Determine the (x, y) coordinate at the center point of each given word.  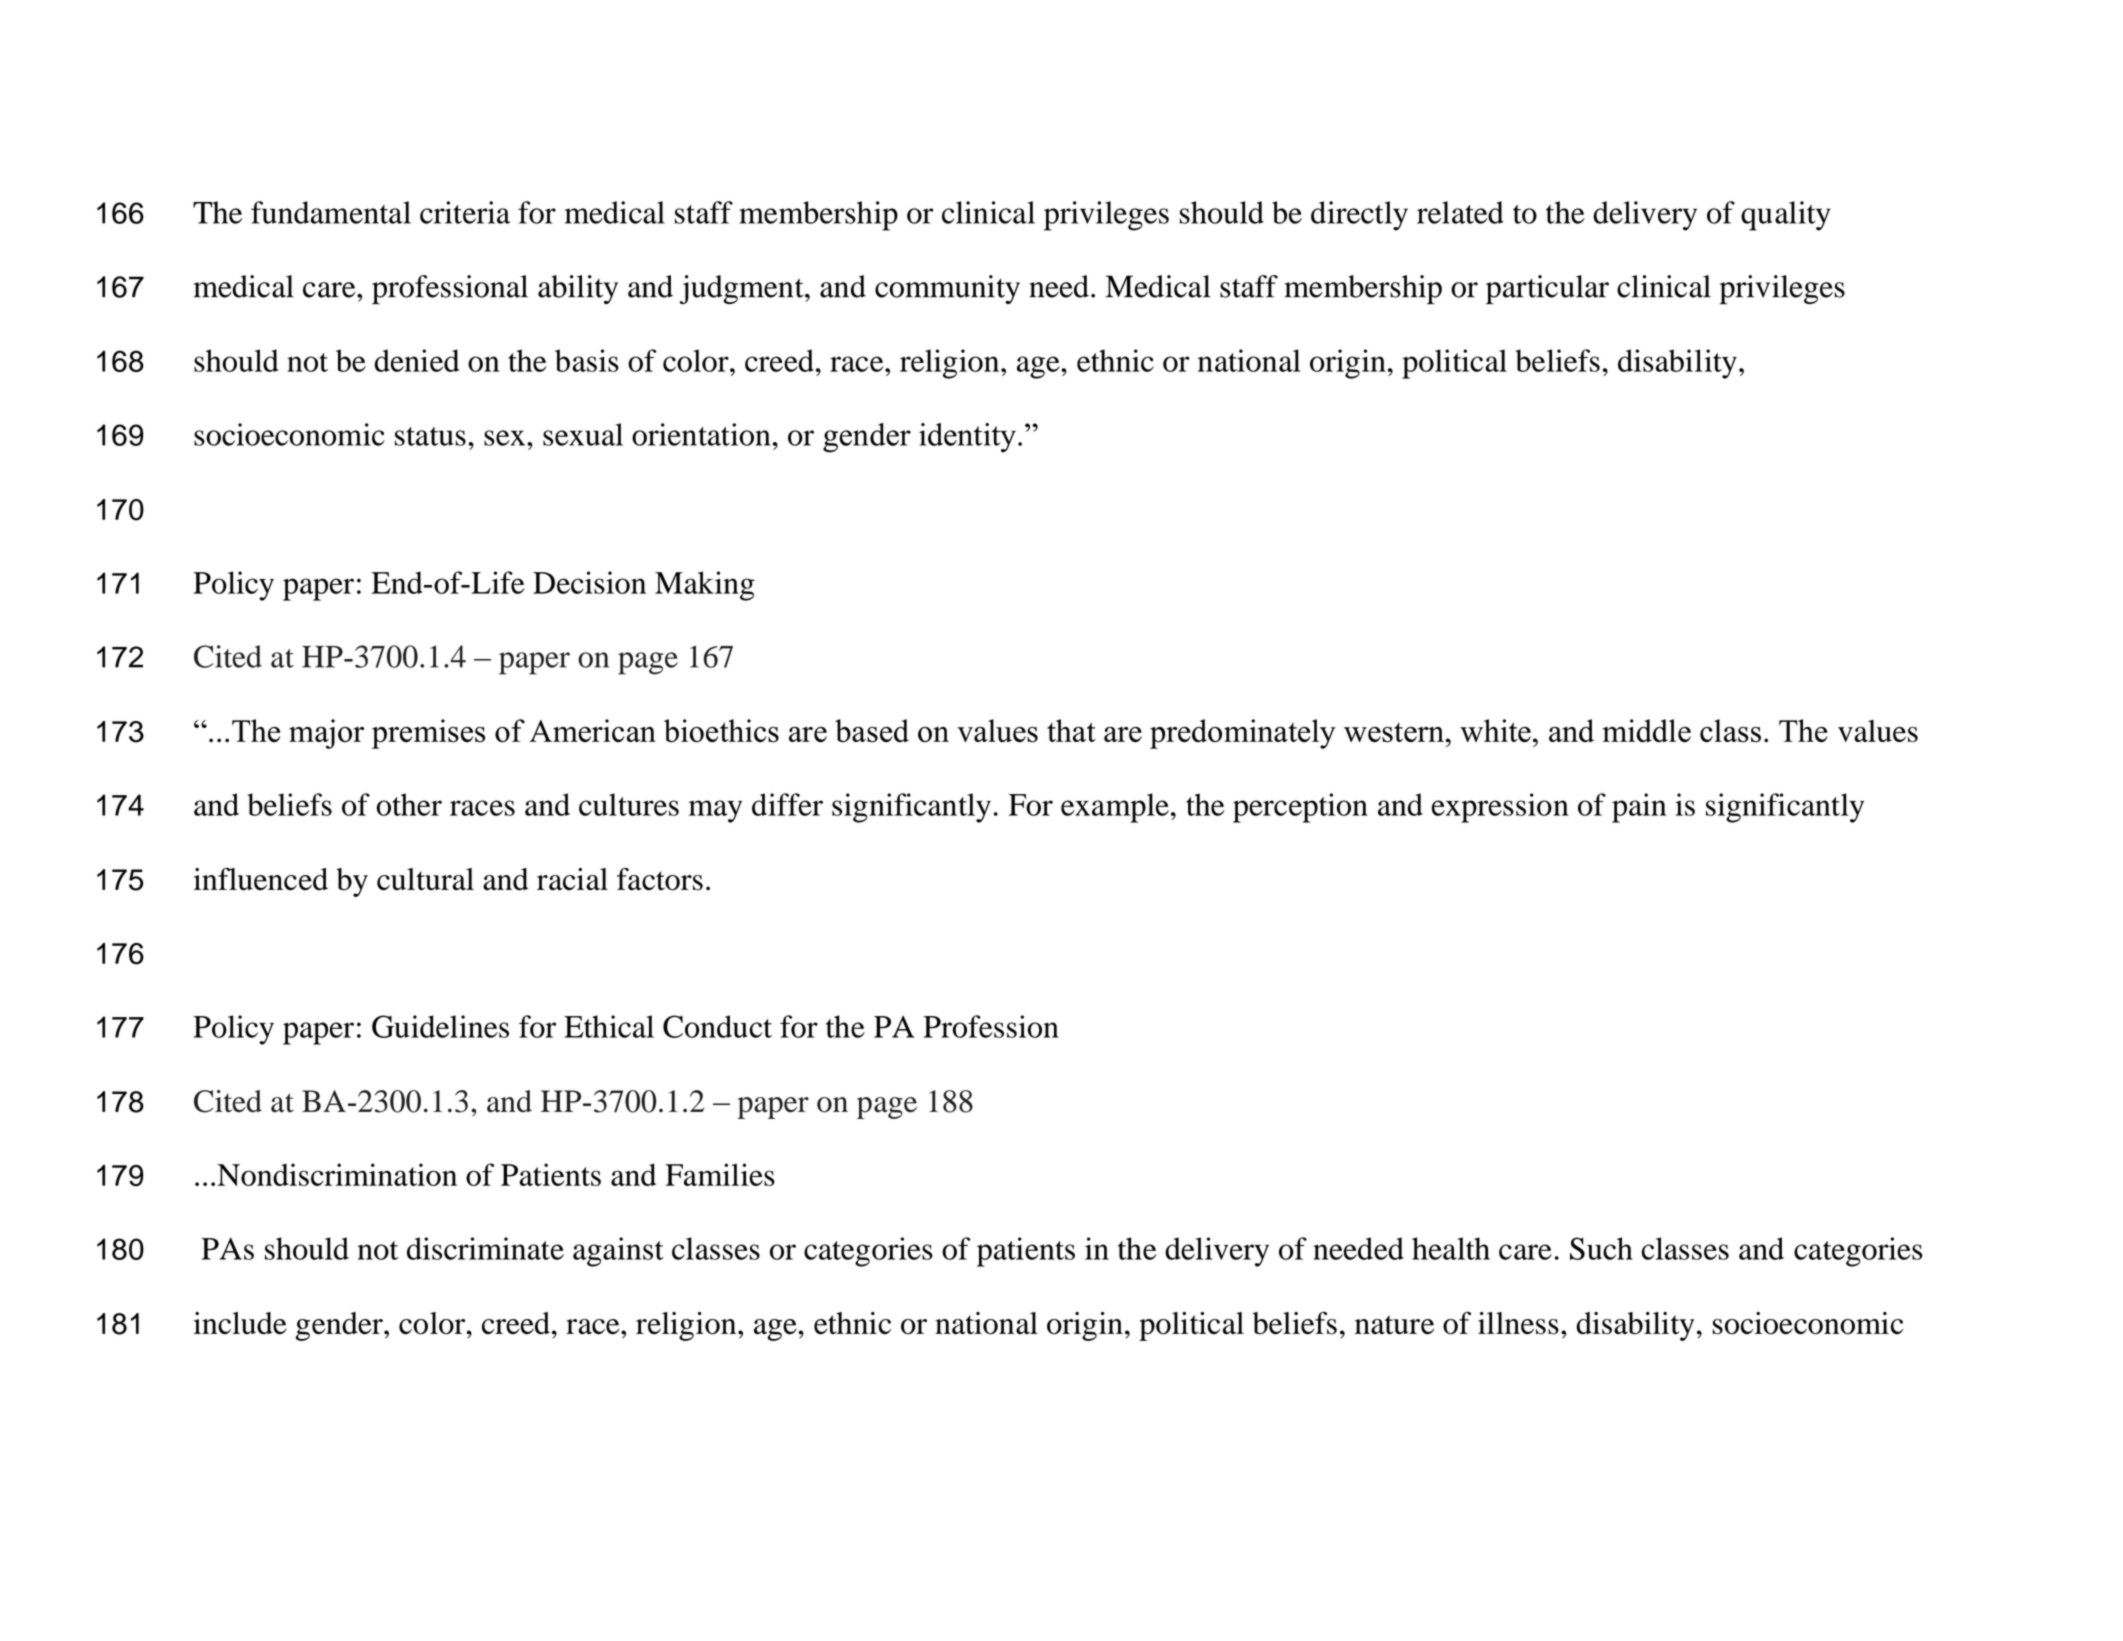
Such (1601, 1248)
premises (428, 734)
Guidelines (440, 1026)
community (947, 289)
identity (967, 438)
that (1071, 730)
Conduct (717, 1026)
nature (1394, 1325)
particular (1547, 290)
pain (1639, 808)
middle (1646, 731)
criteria (465, 212)
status (430, 436)
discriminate (485, 1248)
